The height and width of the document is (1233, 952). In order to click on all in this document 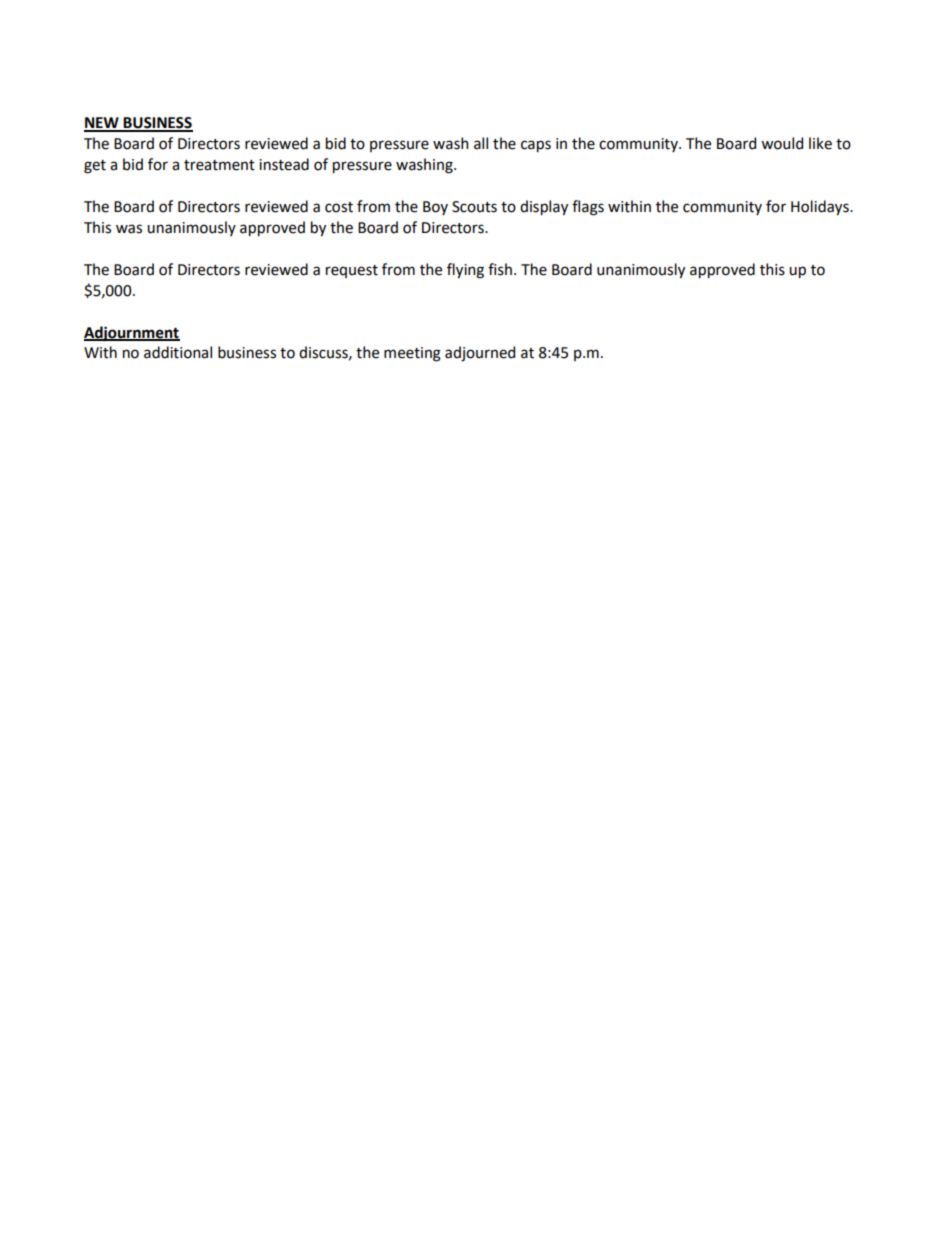, I will do `click(481, 143)`.
